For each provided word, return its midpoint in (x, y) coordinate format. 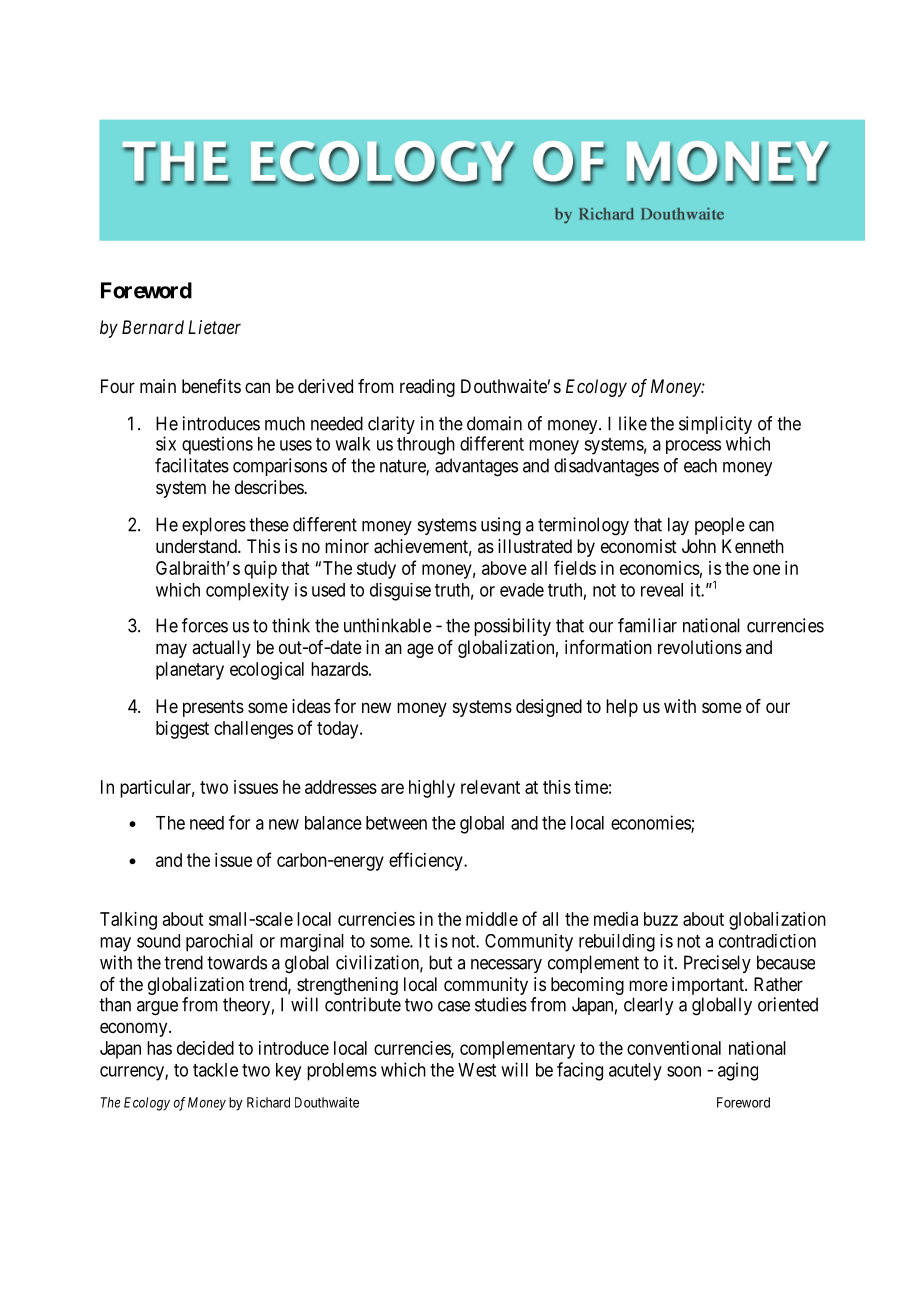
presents (213, 708)
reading (427, 388)
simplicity (715, 426)
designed (549, 708)
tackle (215, 1070)
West (477, 1070)
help (622, 708)
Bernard (153, 327)
